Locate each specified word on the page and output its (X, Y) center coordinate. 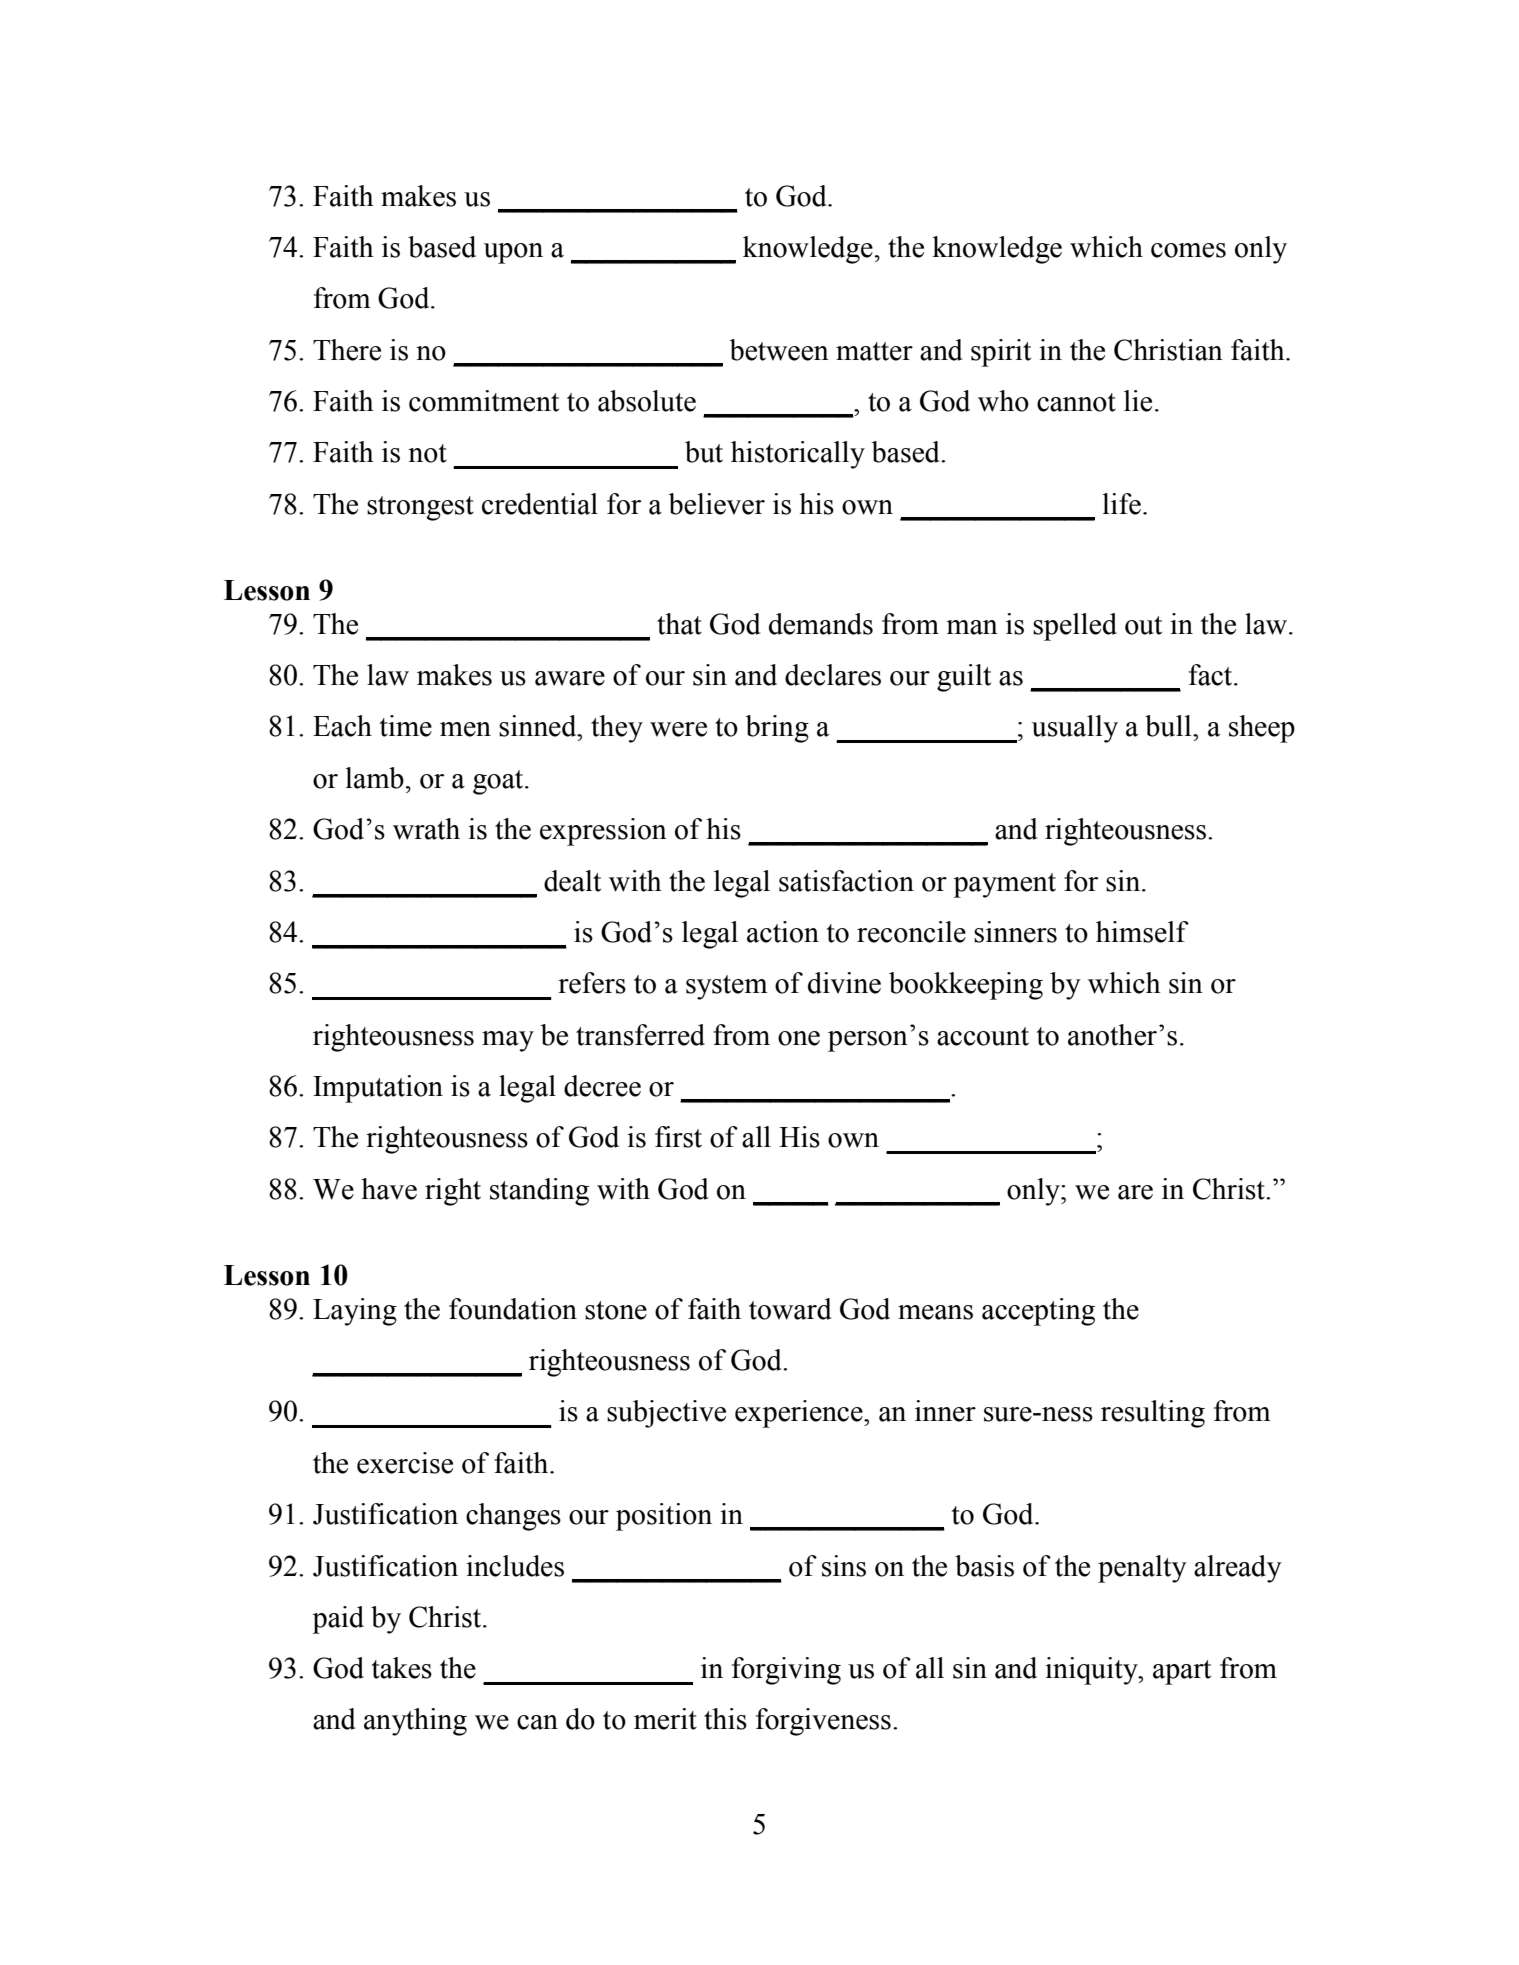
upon (513, 253)
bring (777, 729)
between (779, 350)
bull (1169, 726)
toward (790, 1309)
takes (401, 1668)
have (389, 1189)
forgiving (786, 1671)
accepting (1038, 1312)
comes (1188, 250)
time (405, 726)
